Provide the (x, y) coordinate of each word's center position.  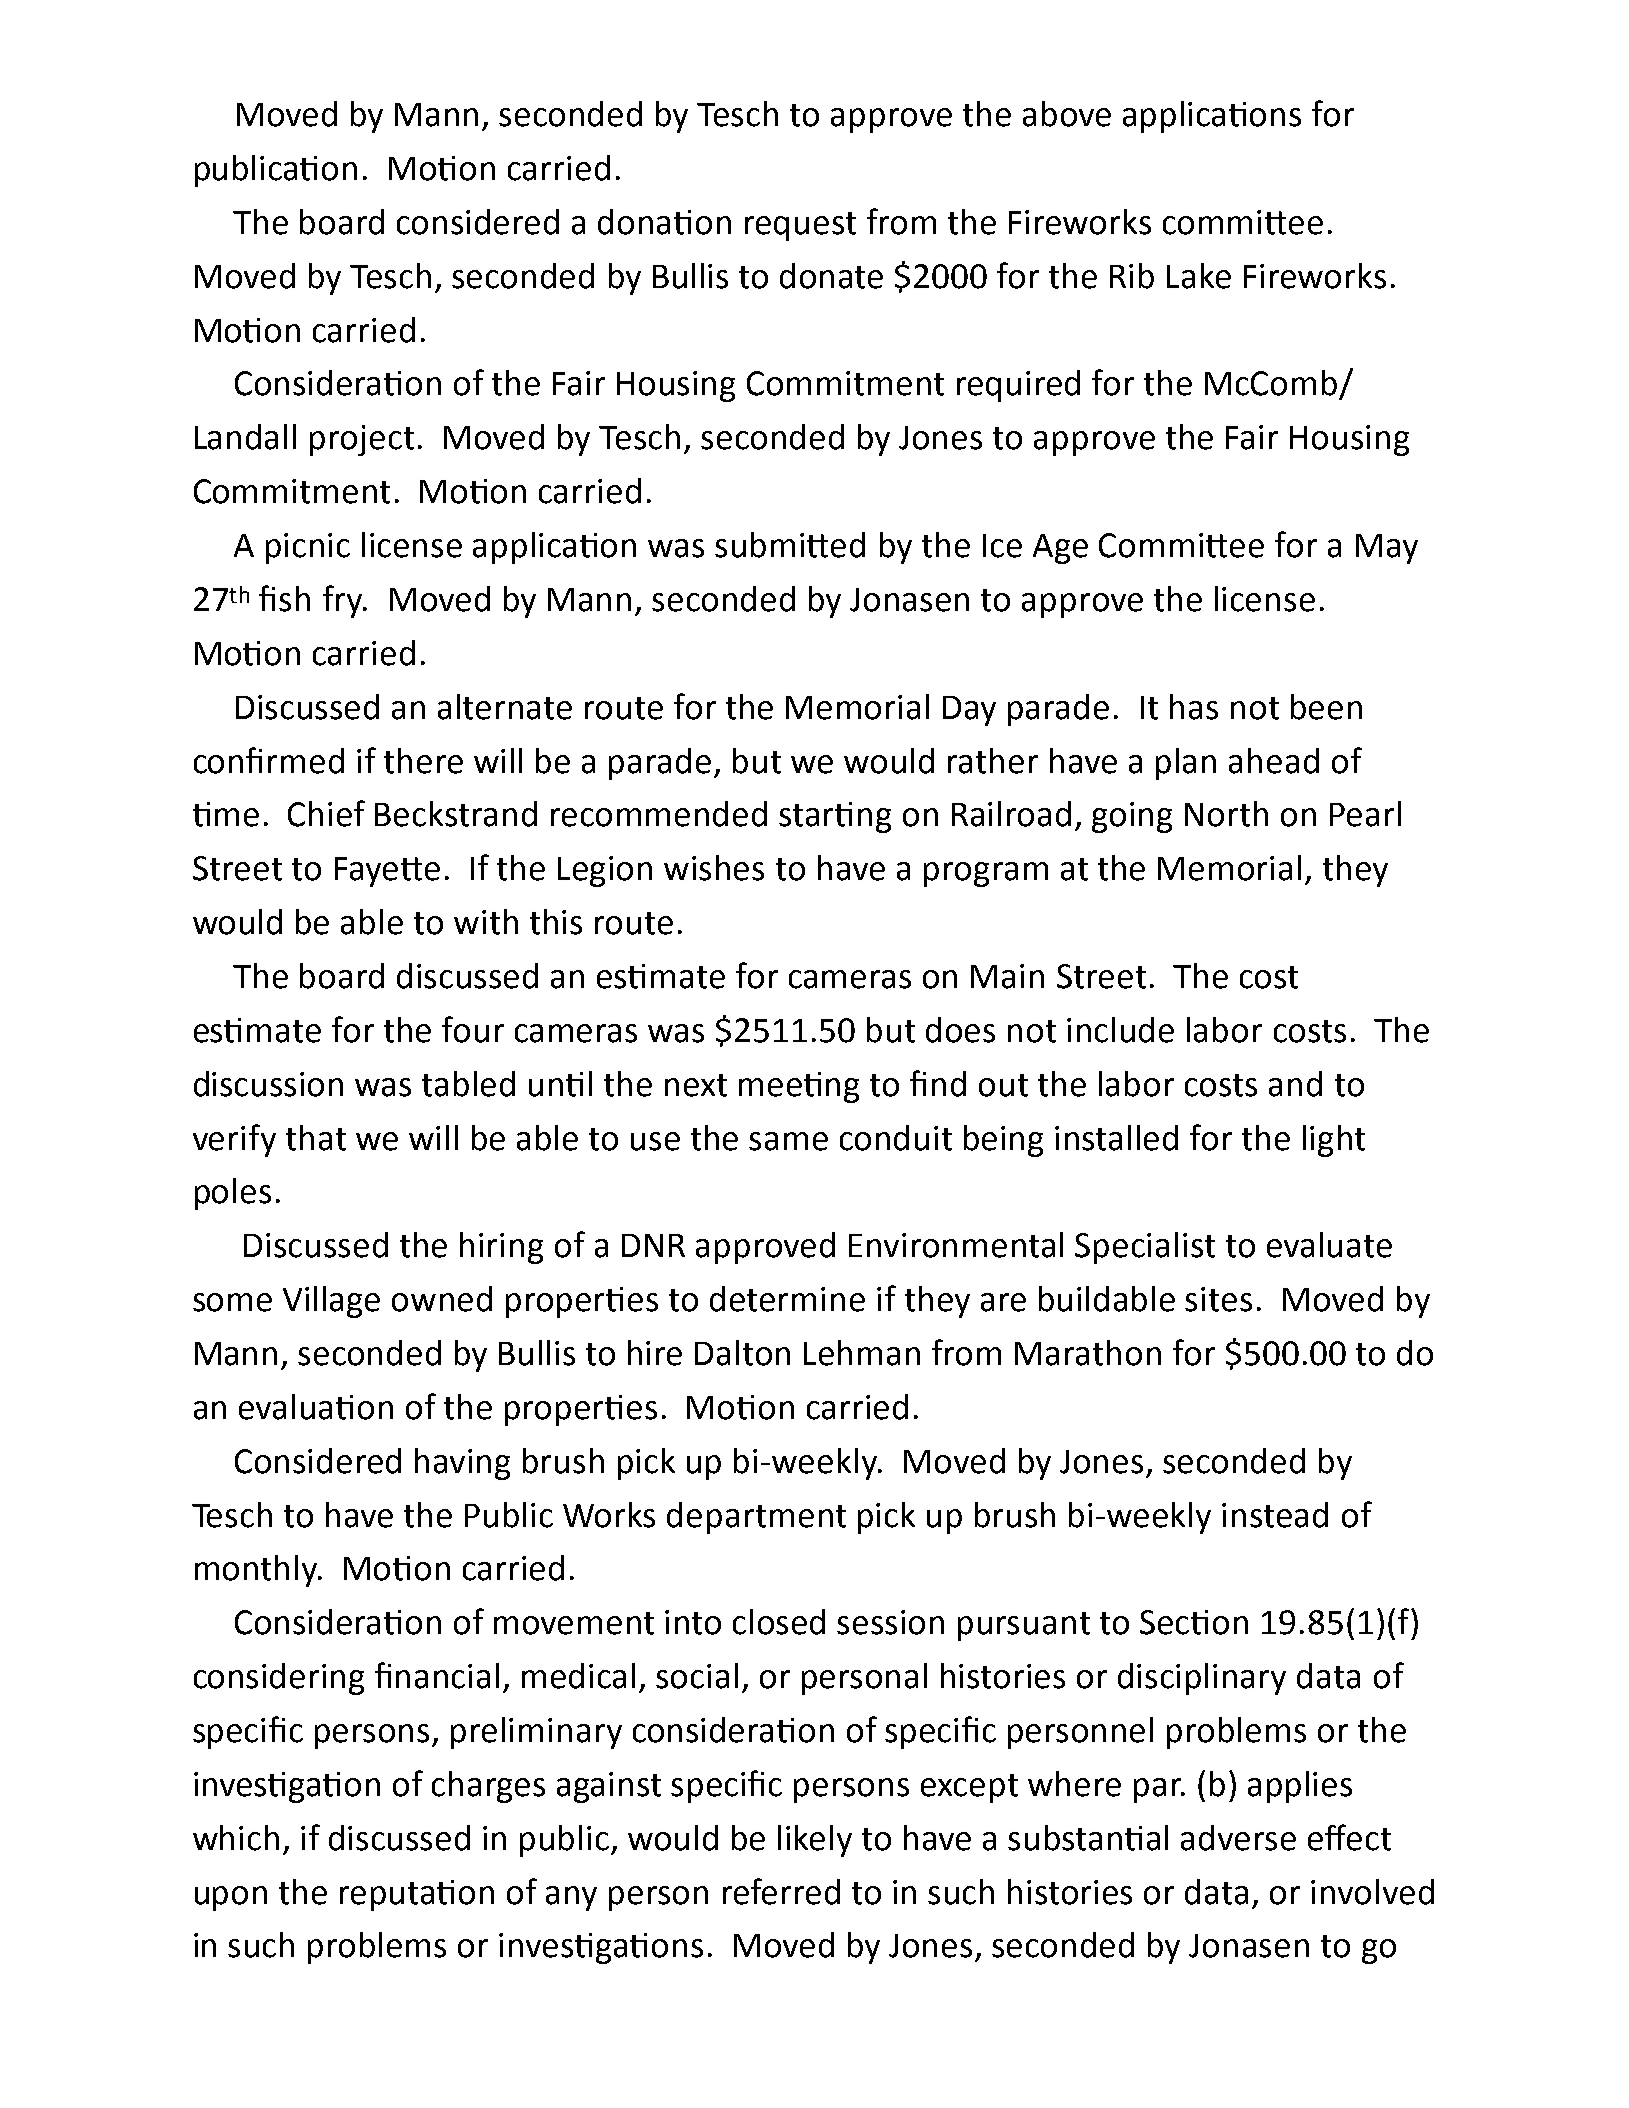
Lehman (862, 1353)
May (1387, 549)
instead (1275, 1515)
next (696, 1085)
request (800, 226)
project (362, 440)
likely (815, 1841)
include (1120, 1030)
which (236, 1838)
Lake (1199, 276)
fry (344, 601)
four (473, 1029)
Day (969, 711)
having (462, 1464)
